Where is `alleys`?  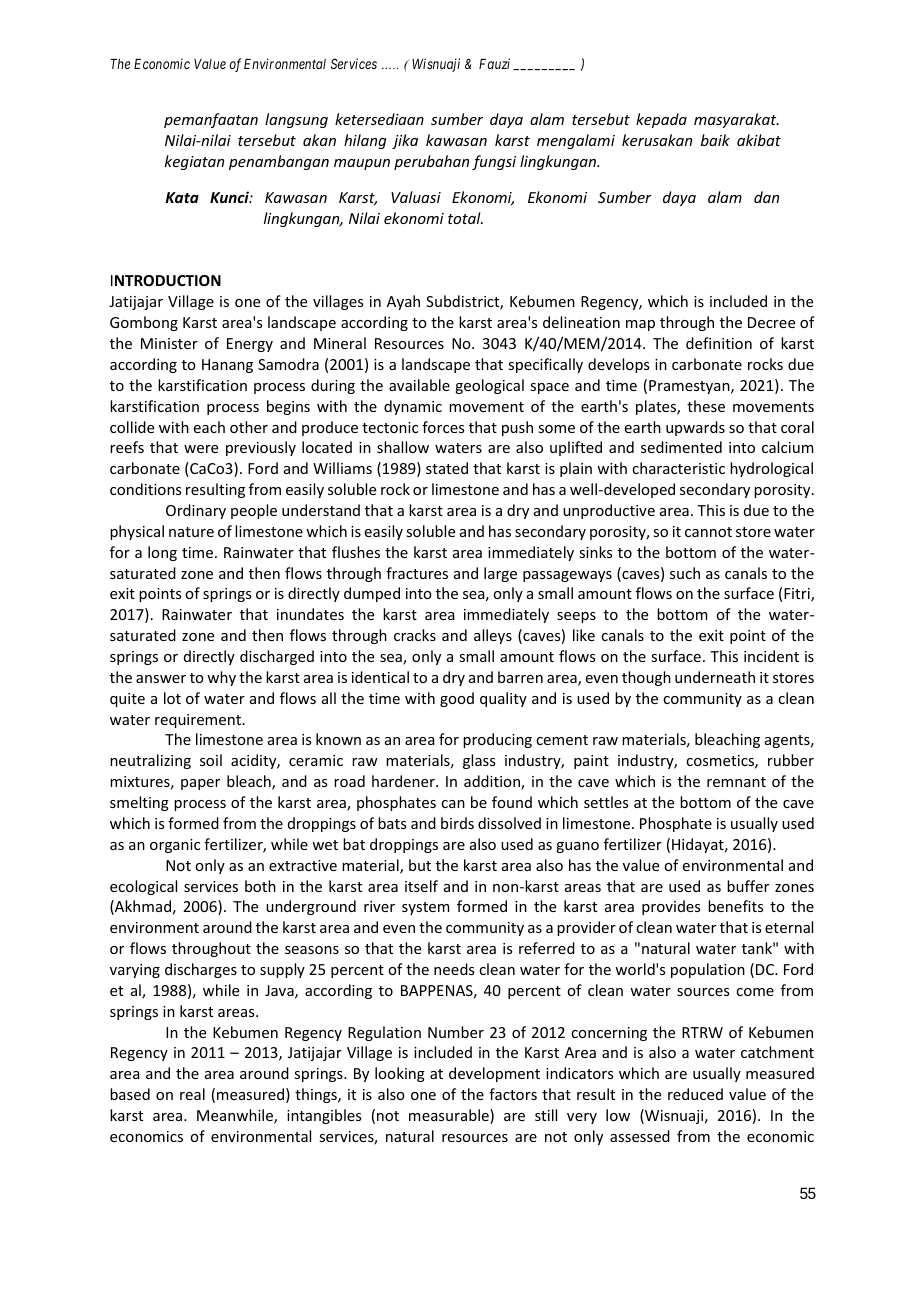 alleys is located at coordinates (493, 636).
